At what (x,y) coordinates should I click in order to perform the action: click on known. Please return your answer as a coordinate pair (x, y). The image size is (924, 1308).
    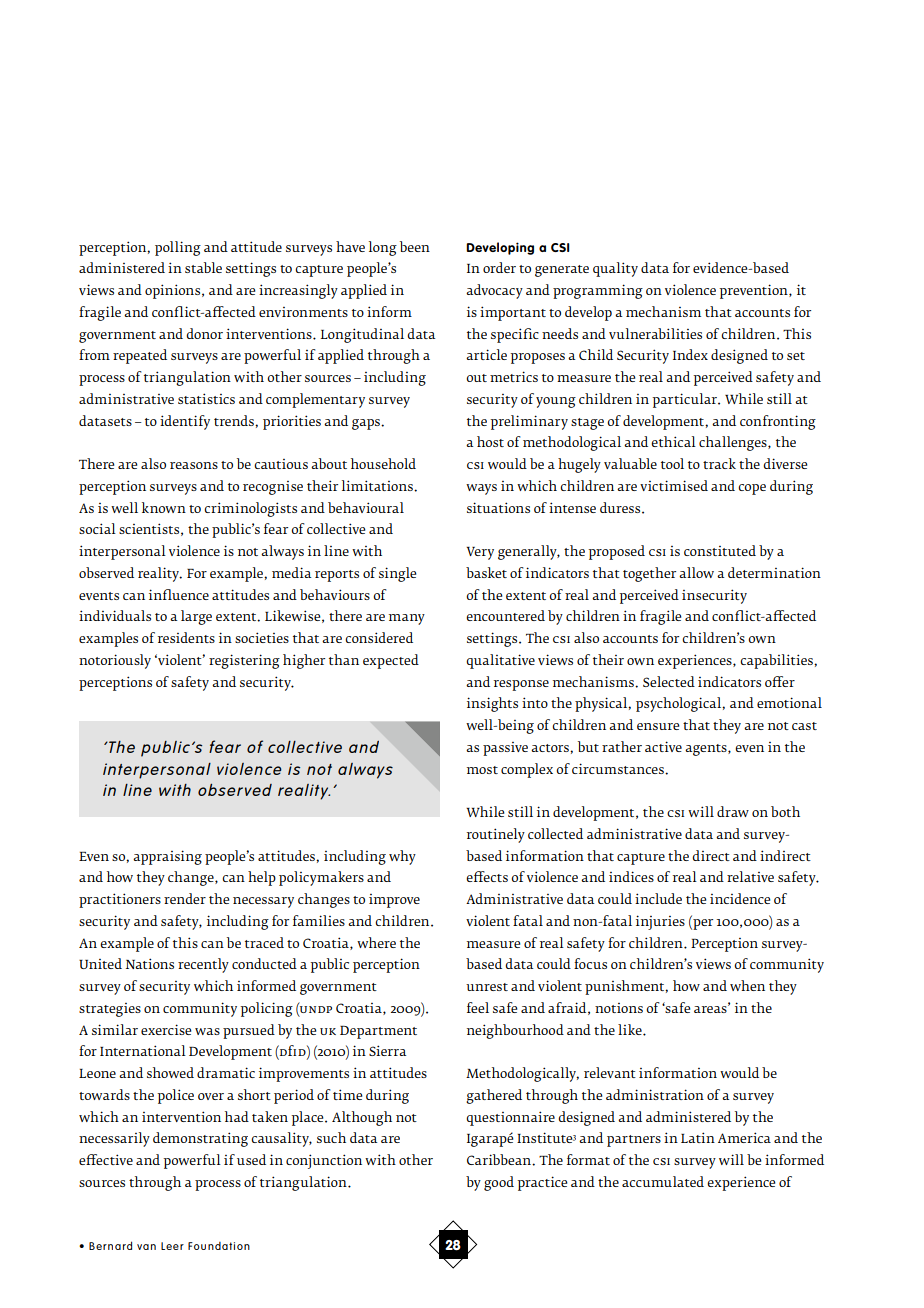
    Looking at the image, I should click on (164, 507).
